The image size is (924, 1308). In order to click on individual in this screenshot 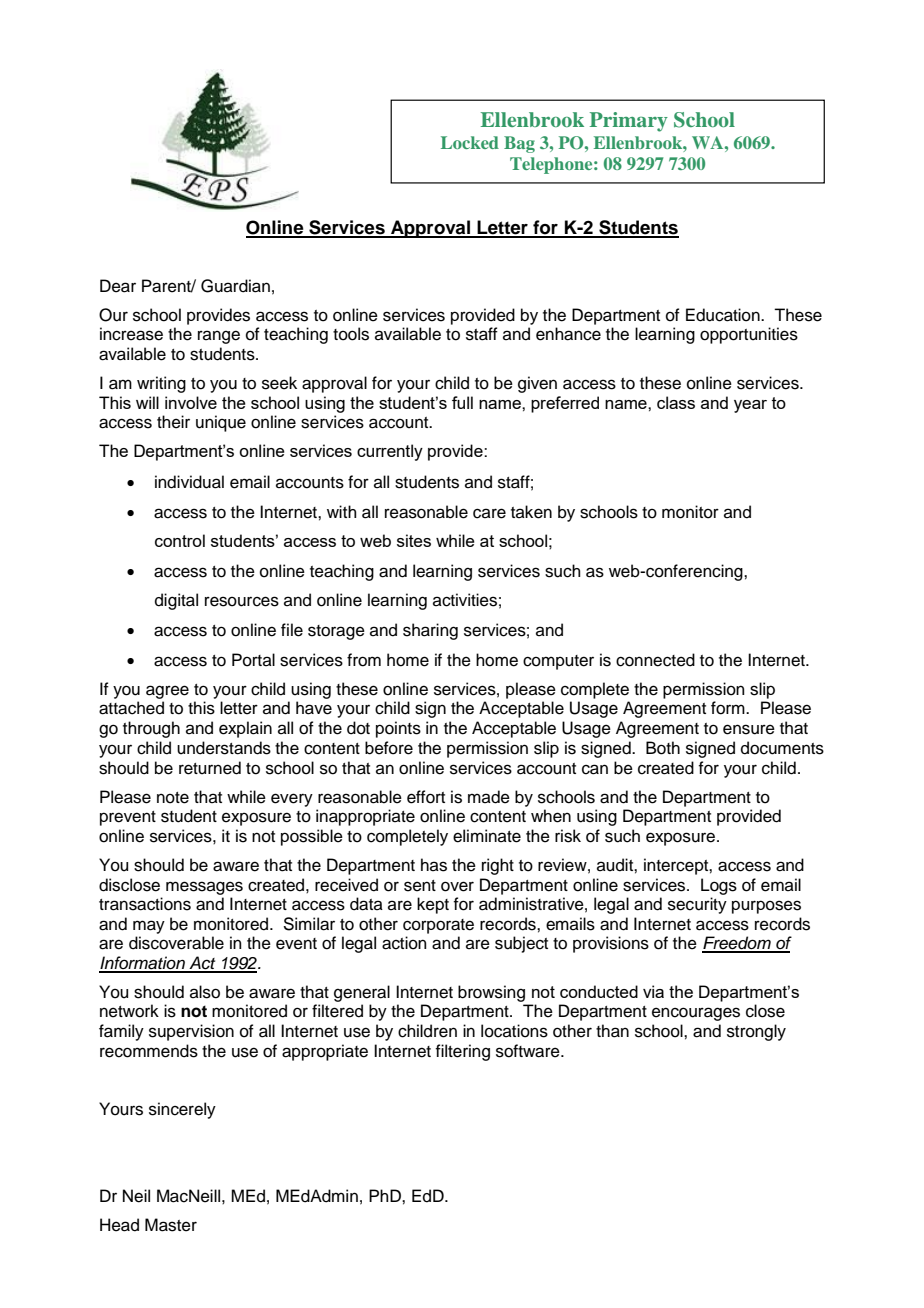, I will do `click(189, 482)`.
